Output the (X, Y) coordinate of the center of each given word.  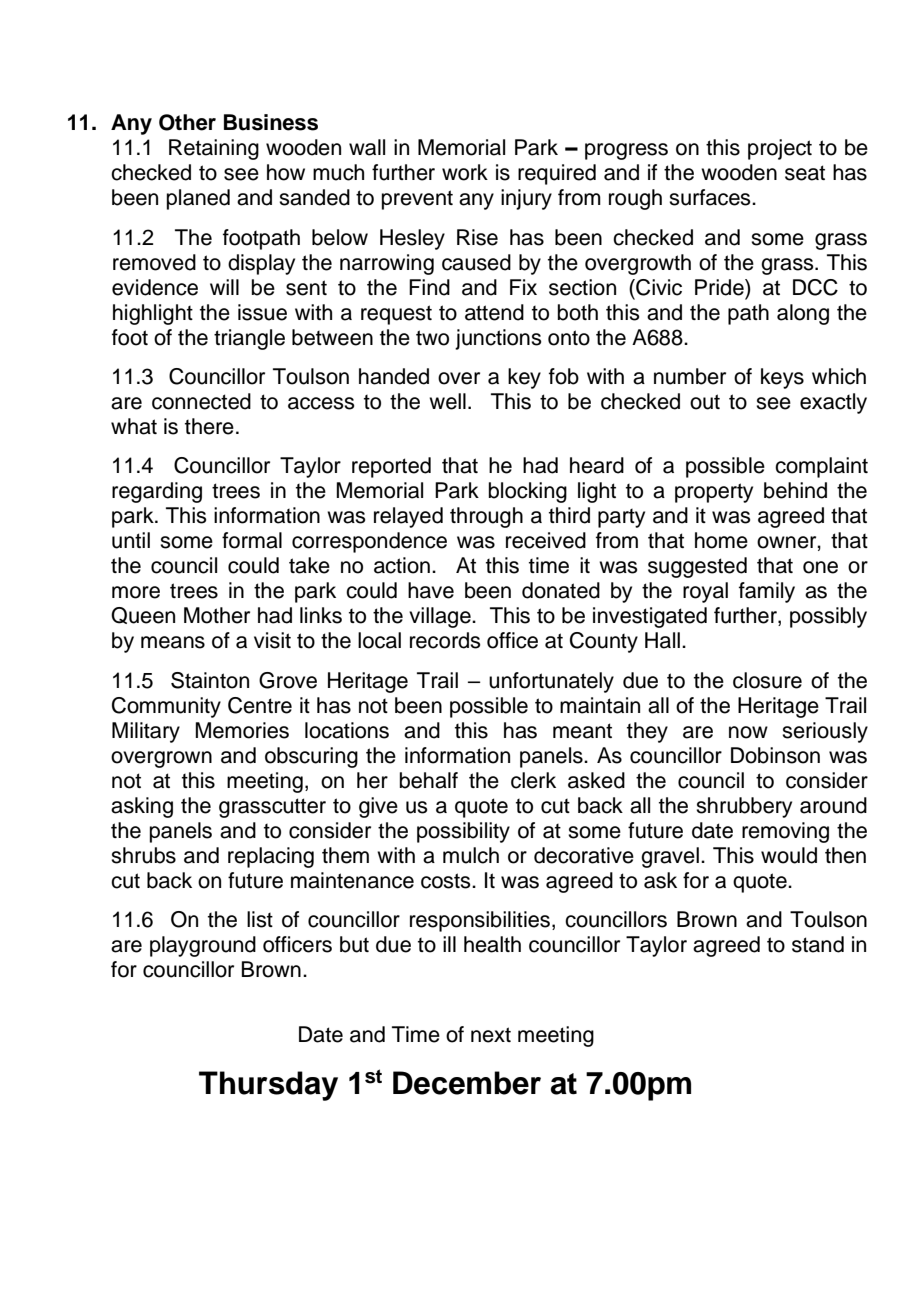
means (173, 642)
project (780, 149)
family (767, 592)
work (465, 172)
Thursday (268, 1086)
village (441, 617)
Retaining (214, 149)
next (491, 1035)
